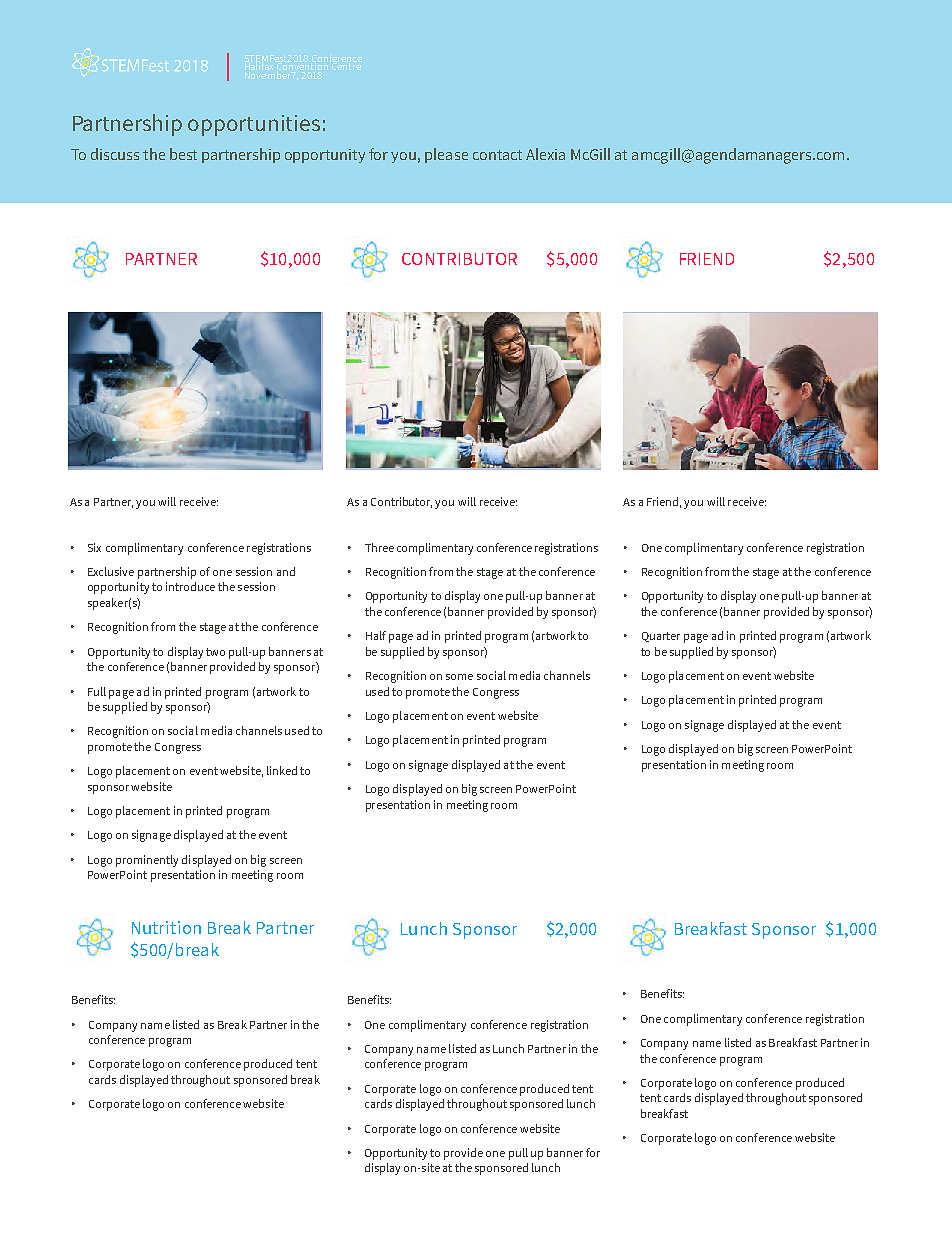 Image resolution: width=952 pixels, height=1233 pixels. I want to click on Alexia, so click(545, 154).
